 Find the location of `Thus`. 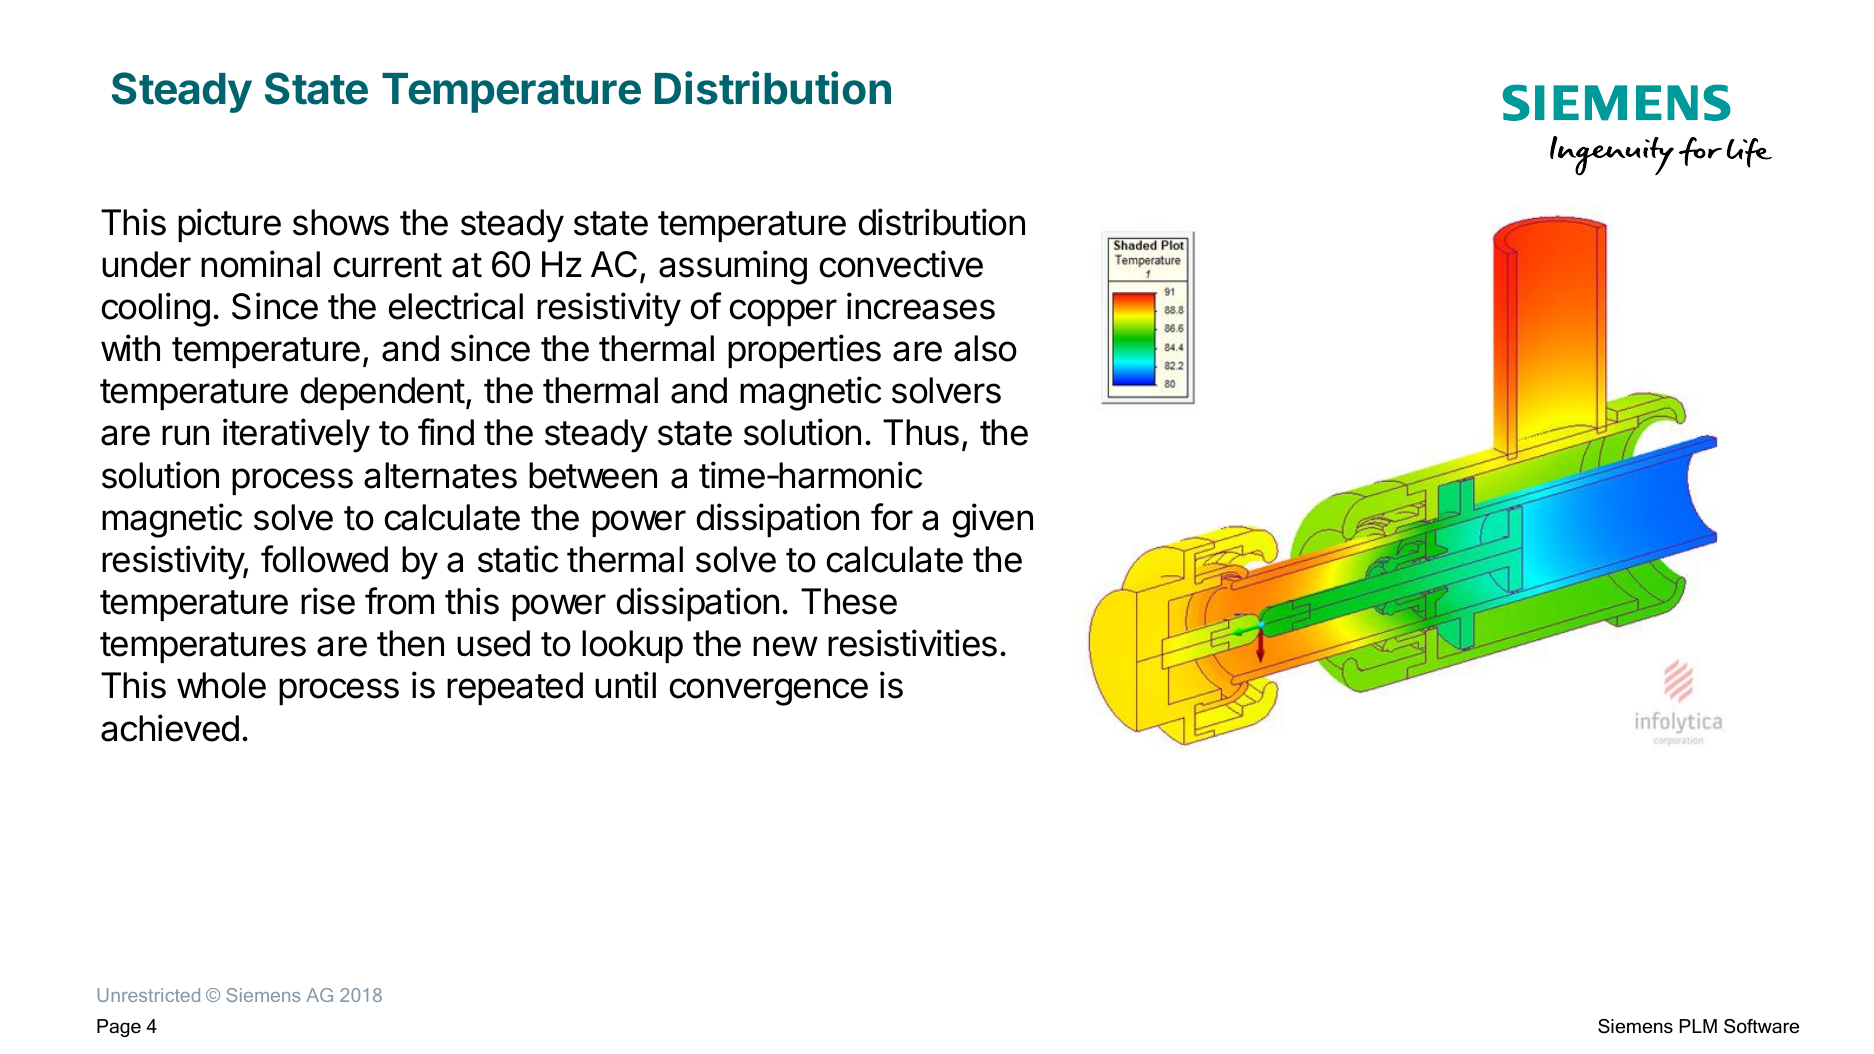

Thus is located at coordinates (921, 432).
